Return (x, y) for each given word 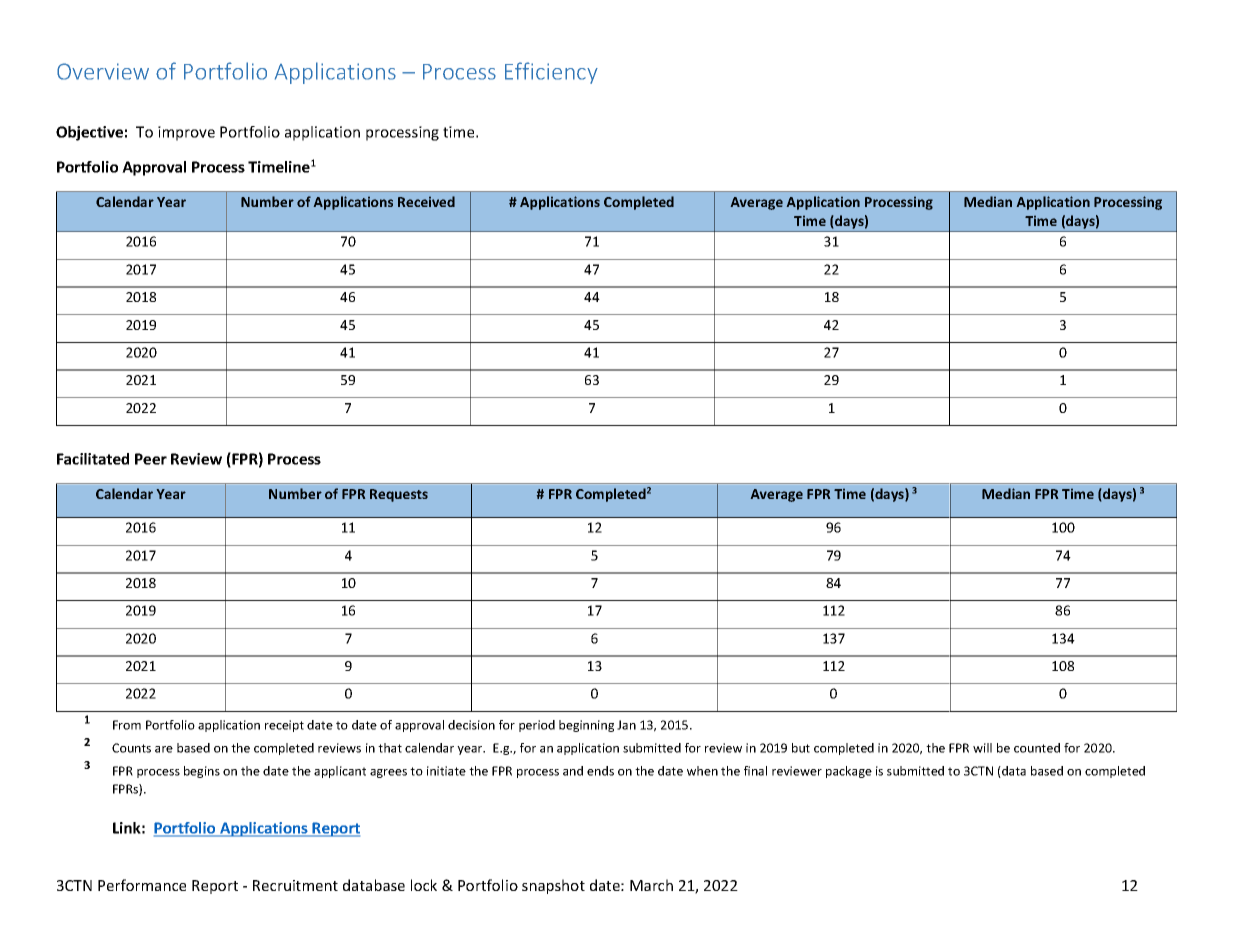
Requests (399, 495)
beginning (586, 726)
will (982, 748)
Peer (151, 459)
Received (426, 201)
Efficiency (551, 73)
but (801, 748)
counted (1037, 748)
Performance (142, 885)
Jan (626, 725)
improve (186, 133)
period (537, 726)
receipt (284, 726)
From (127, 725)
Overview (103, 71)
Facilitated (93, 459)
